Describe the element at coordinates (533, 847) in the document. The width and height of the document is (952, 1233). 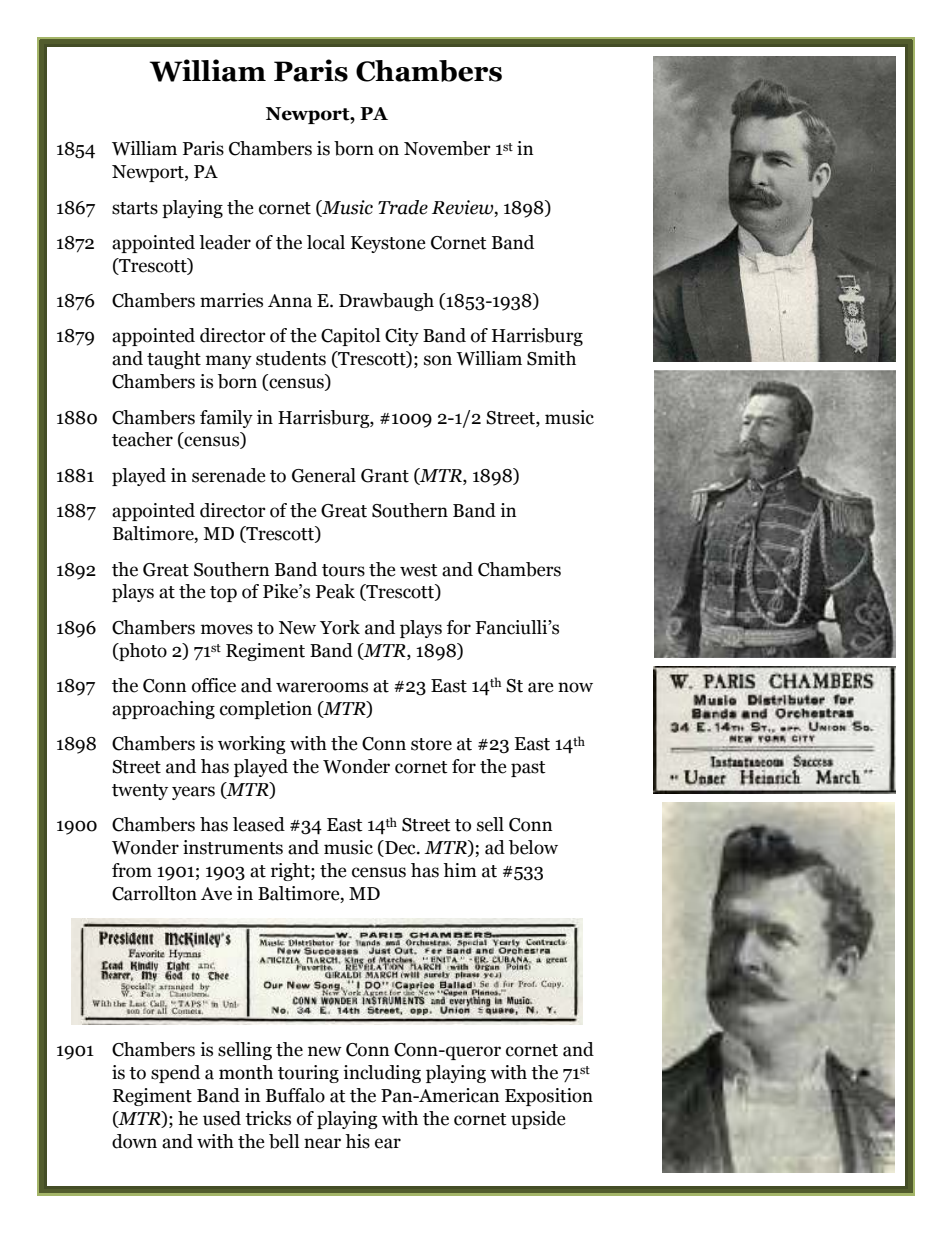
I see `below` at that location.
